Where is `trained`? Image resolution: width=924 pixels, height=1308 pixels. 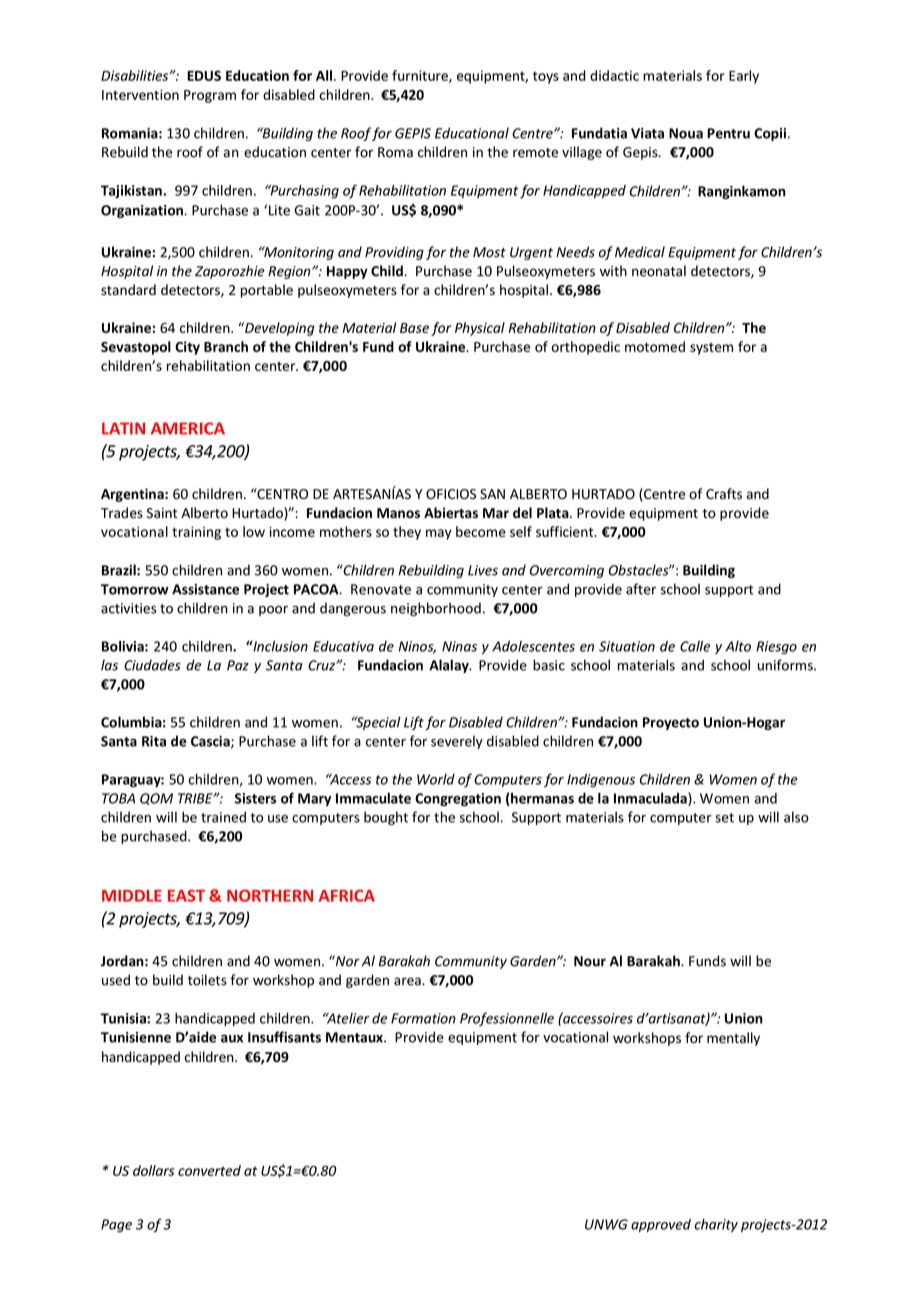 trained is located at coordinates (223, 817).
